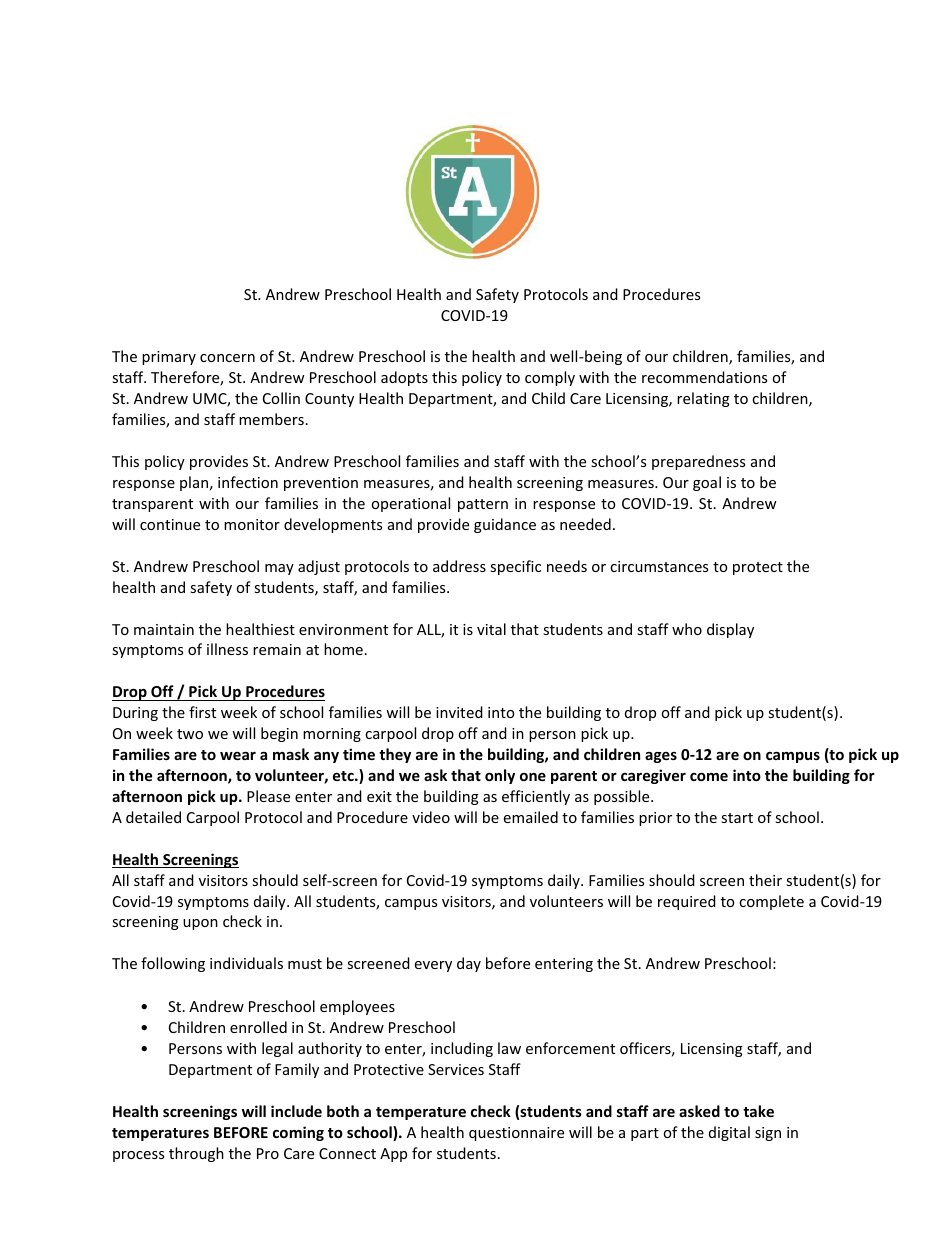  Describe the element at coordinates (238, 756) in the screenshot. I see `wear` at that location.
